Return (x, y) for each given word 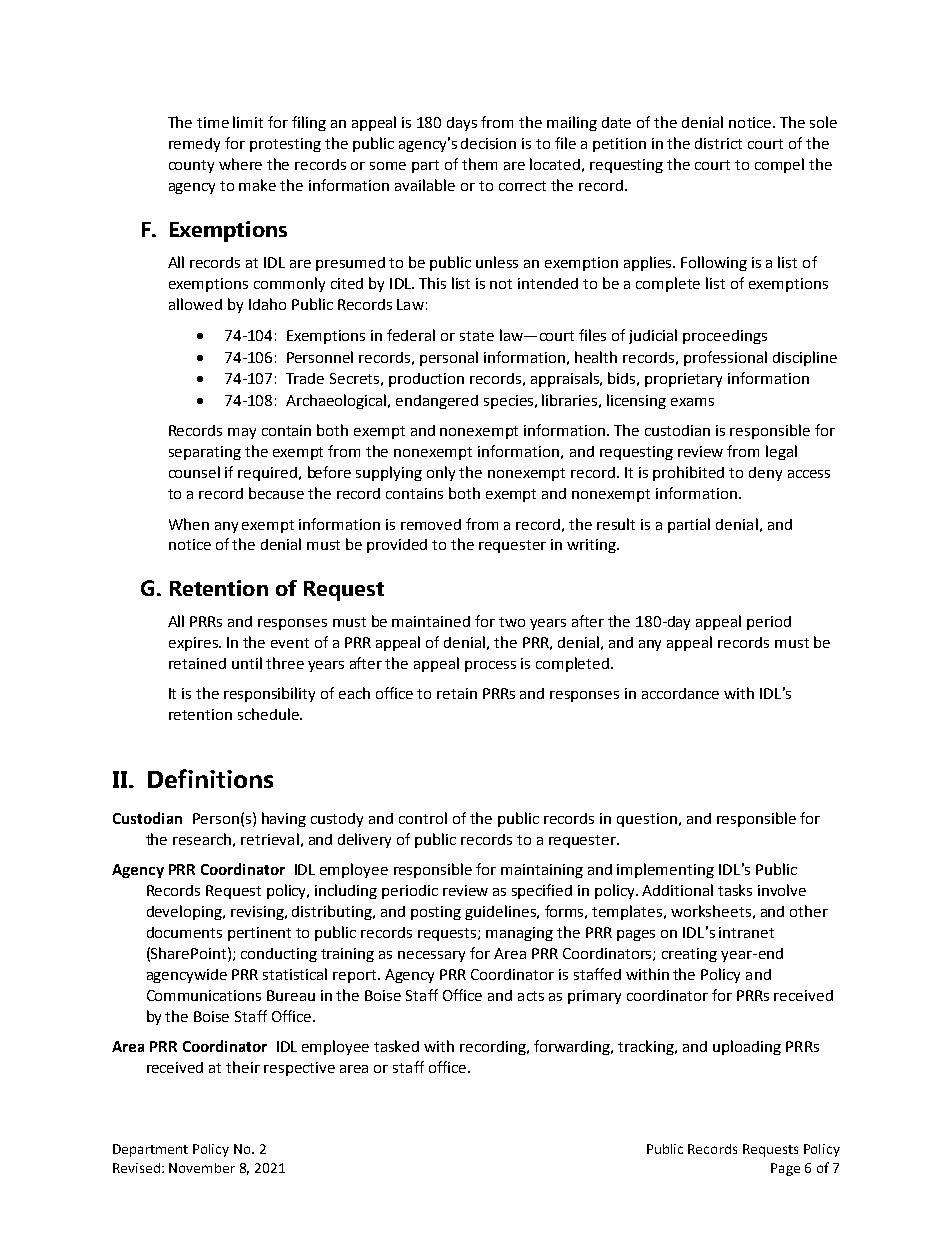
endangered (437, 402)
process (490, 666)
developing (185, 912)
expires (194, 644)
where (240, 164)
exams (692, 402)
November (202, 1168)
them (479, 164)
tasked (396, 1046)
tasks (735, 890)
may (242, 433)
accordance (680, 693)
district (718, 143)
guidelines (501, 912)
